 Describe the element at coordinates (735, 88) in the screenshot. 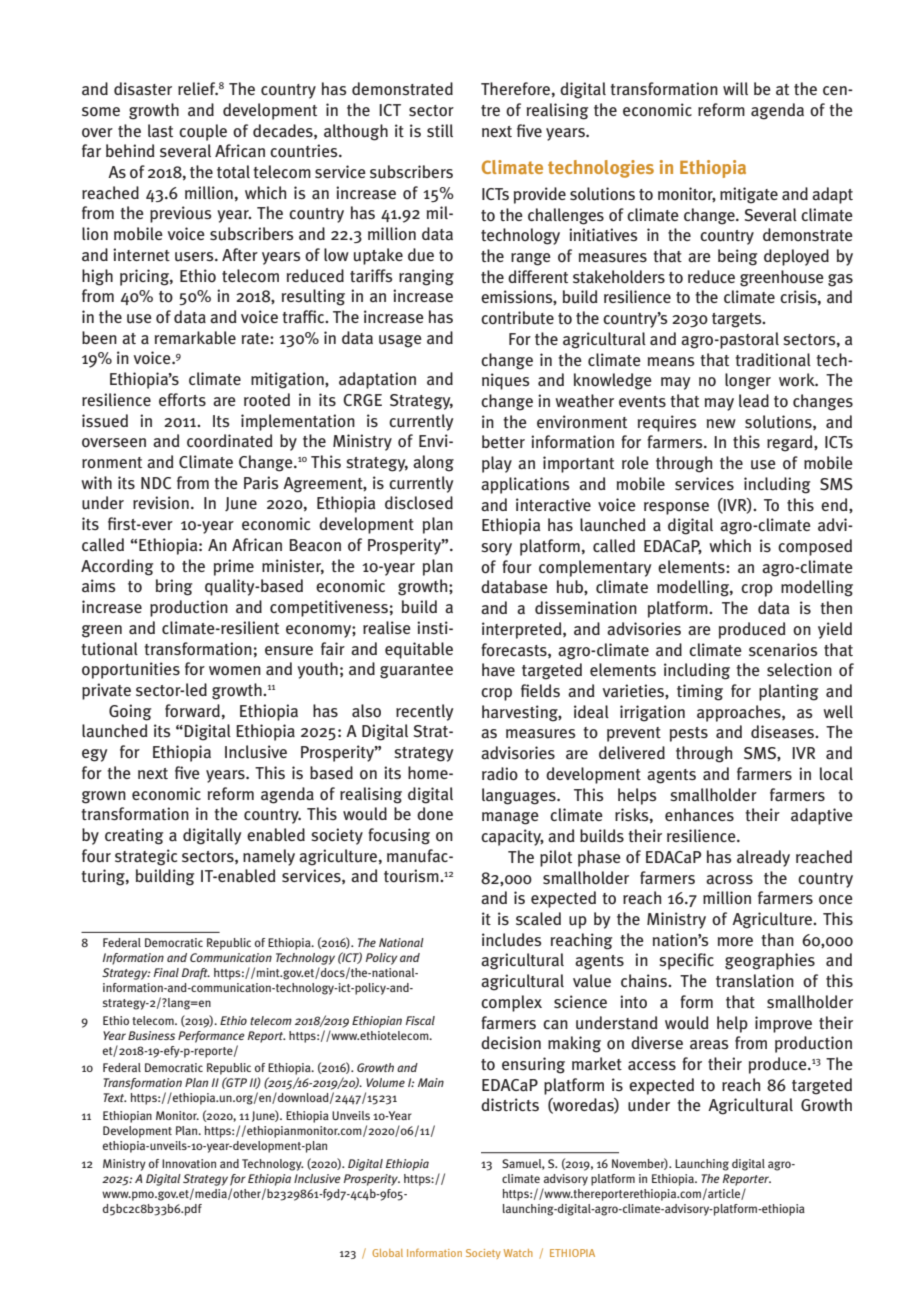

I see `will` at that location.
